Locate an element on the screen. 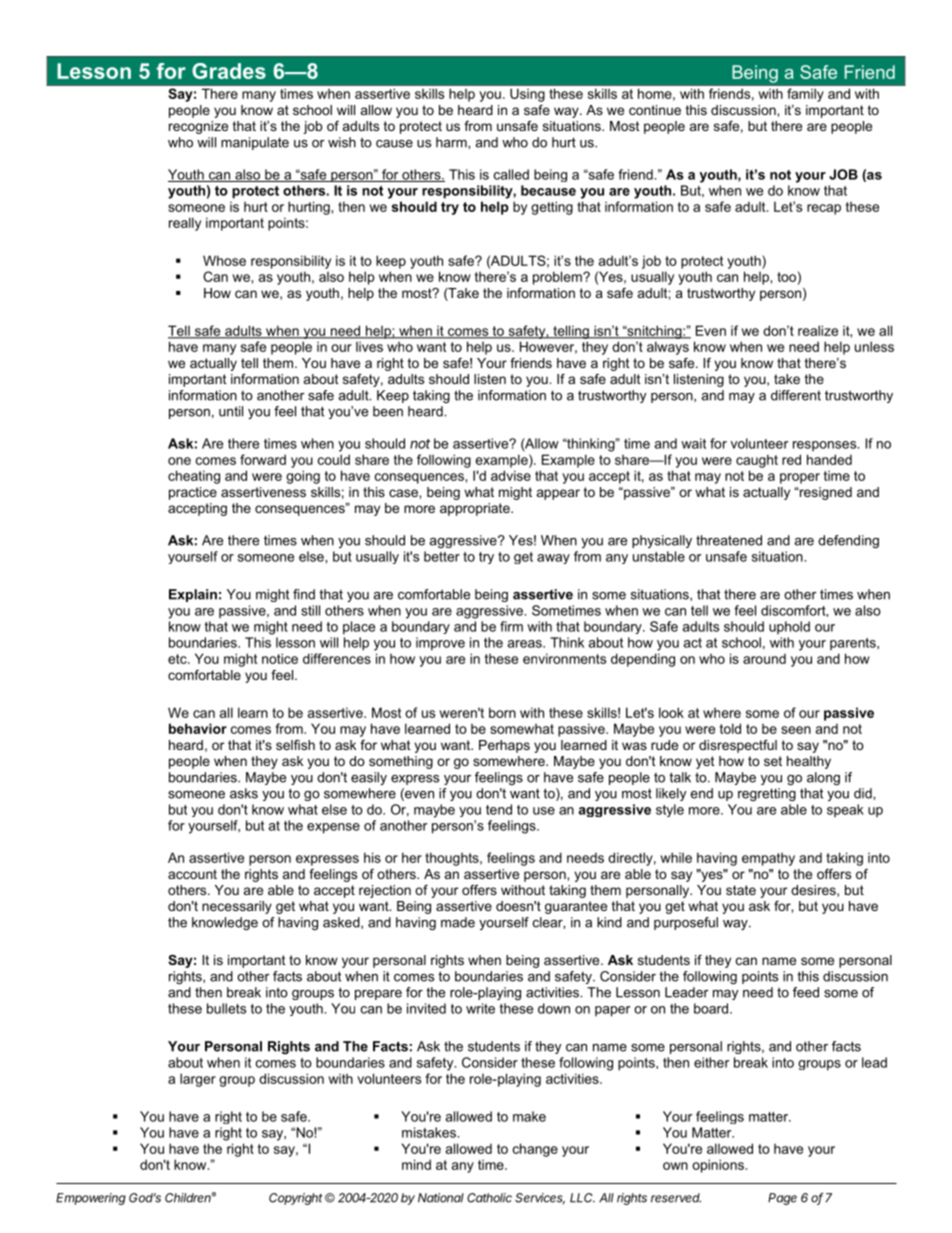 The width and height of the screenshot is (952, 1233). uphold is located at coordinates (789, 627).
